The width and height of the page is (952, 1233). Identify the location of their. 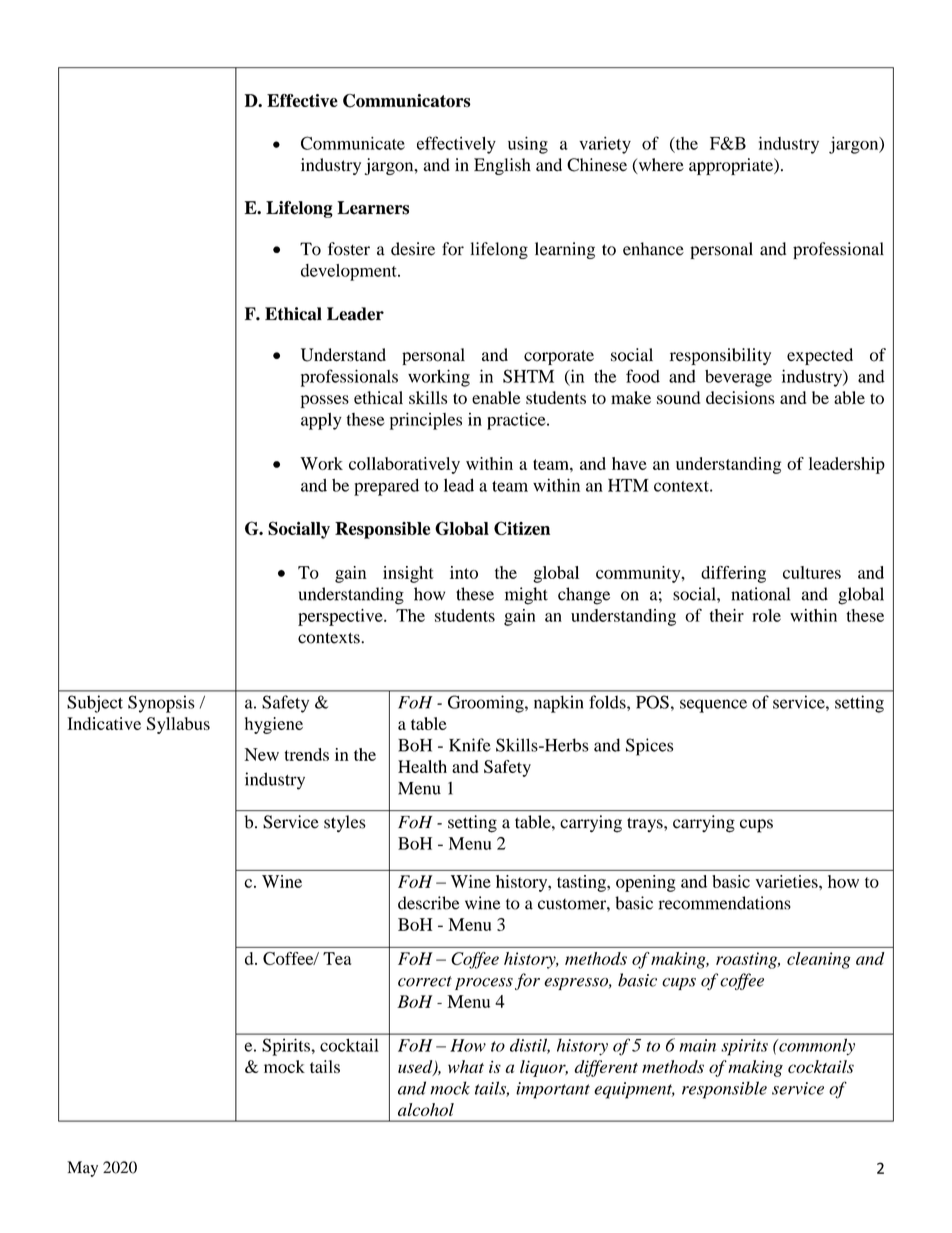
(727, 615).
